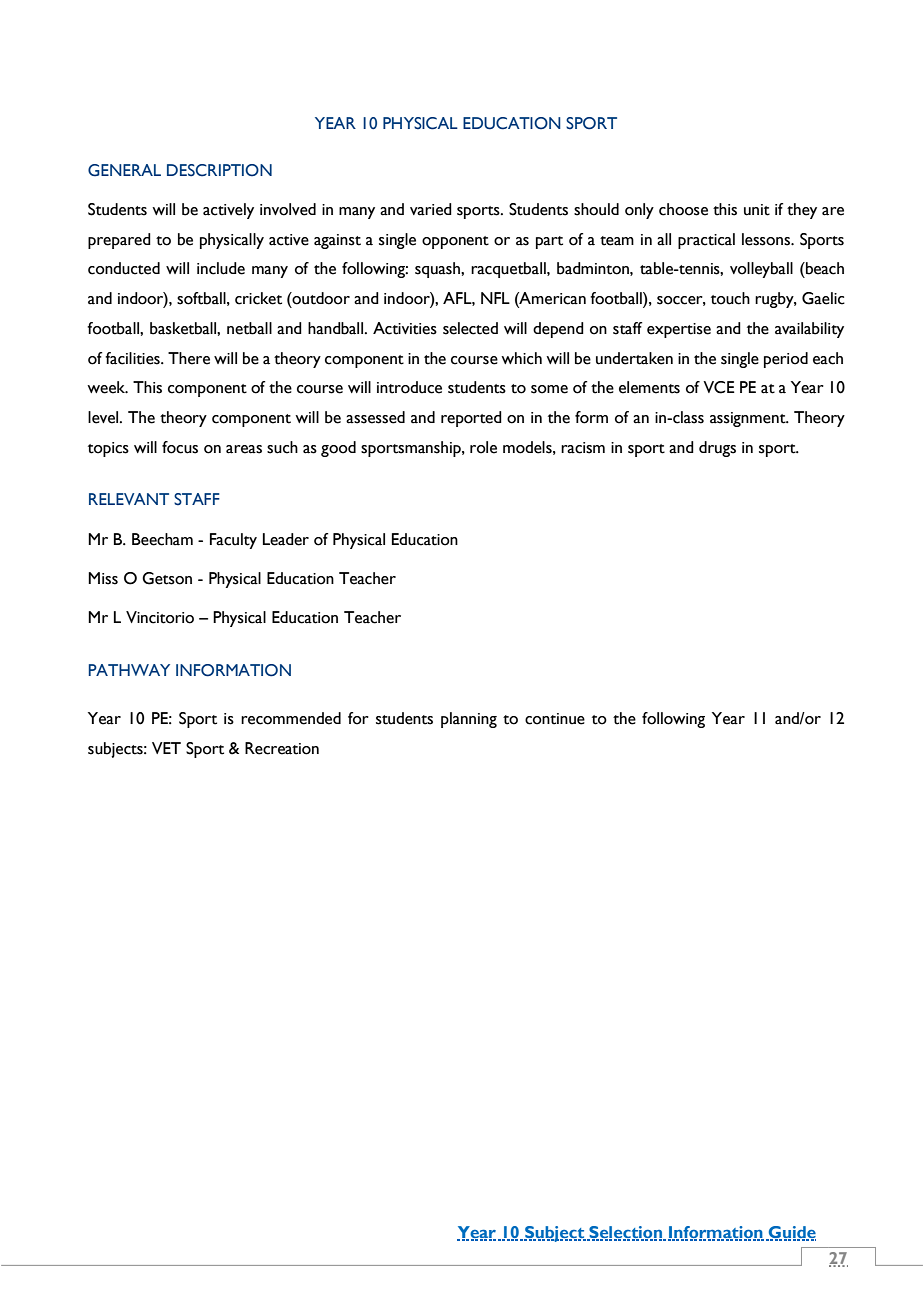 Image resolution: width=924 pixels, height=1308 pixels. What do you see at coordinates (180, 447) in the image?
I see `focus` at bounding box center [180, 447].
